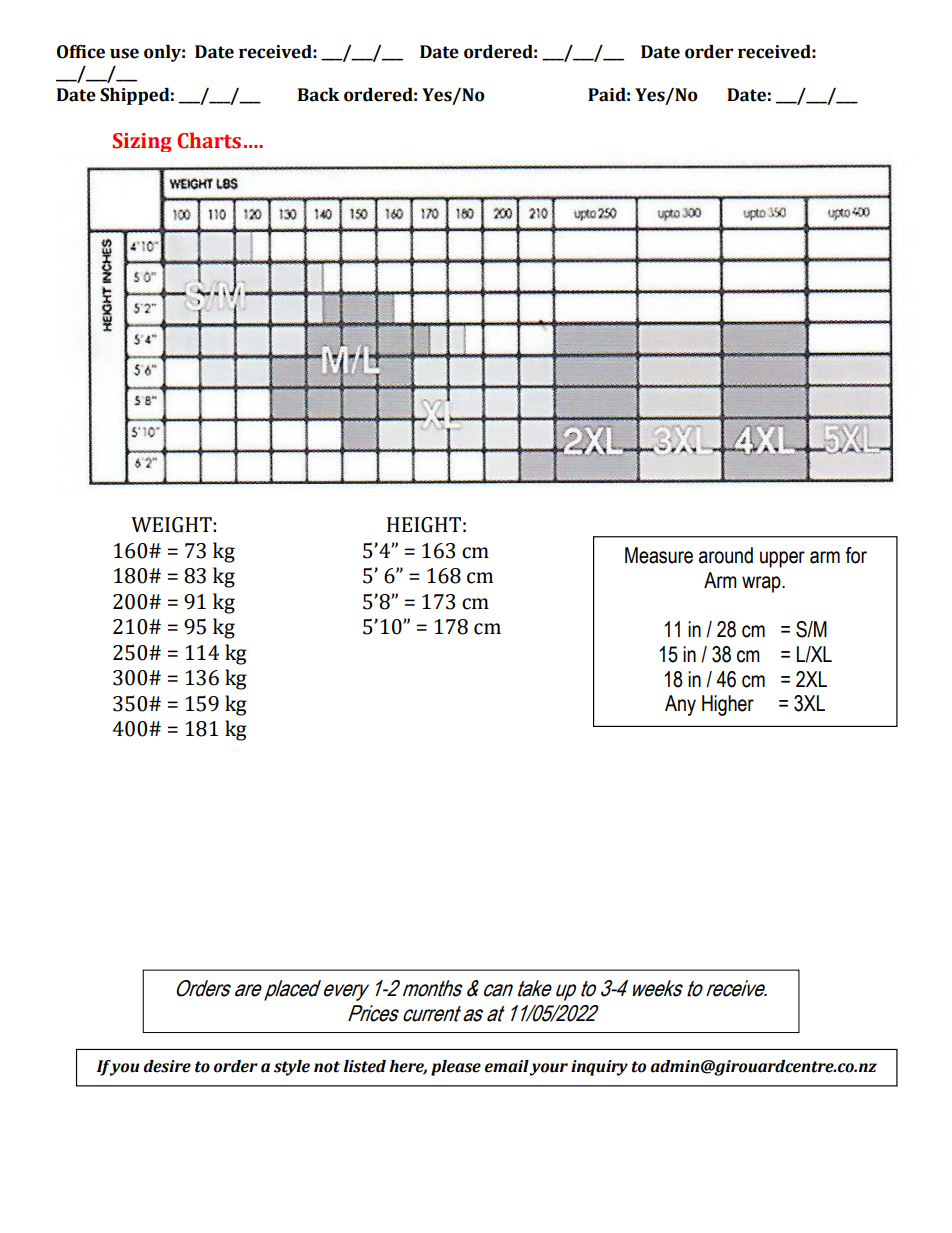  What do you see at coordinates (319, 95) in the image?
I see `Back` at bounding box center [319, 95].
